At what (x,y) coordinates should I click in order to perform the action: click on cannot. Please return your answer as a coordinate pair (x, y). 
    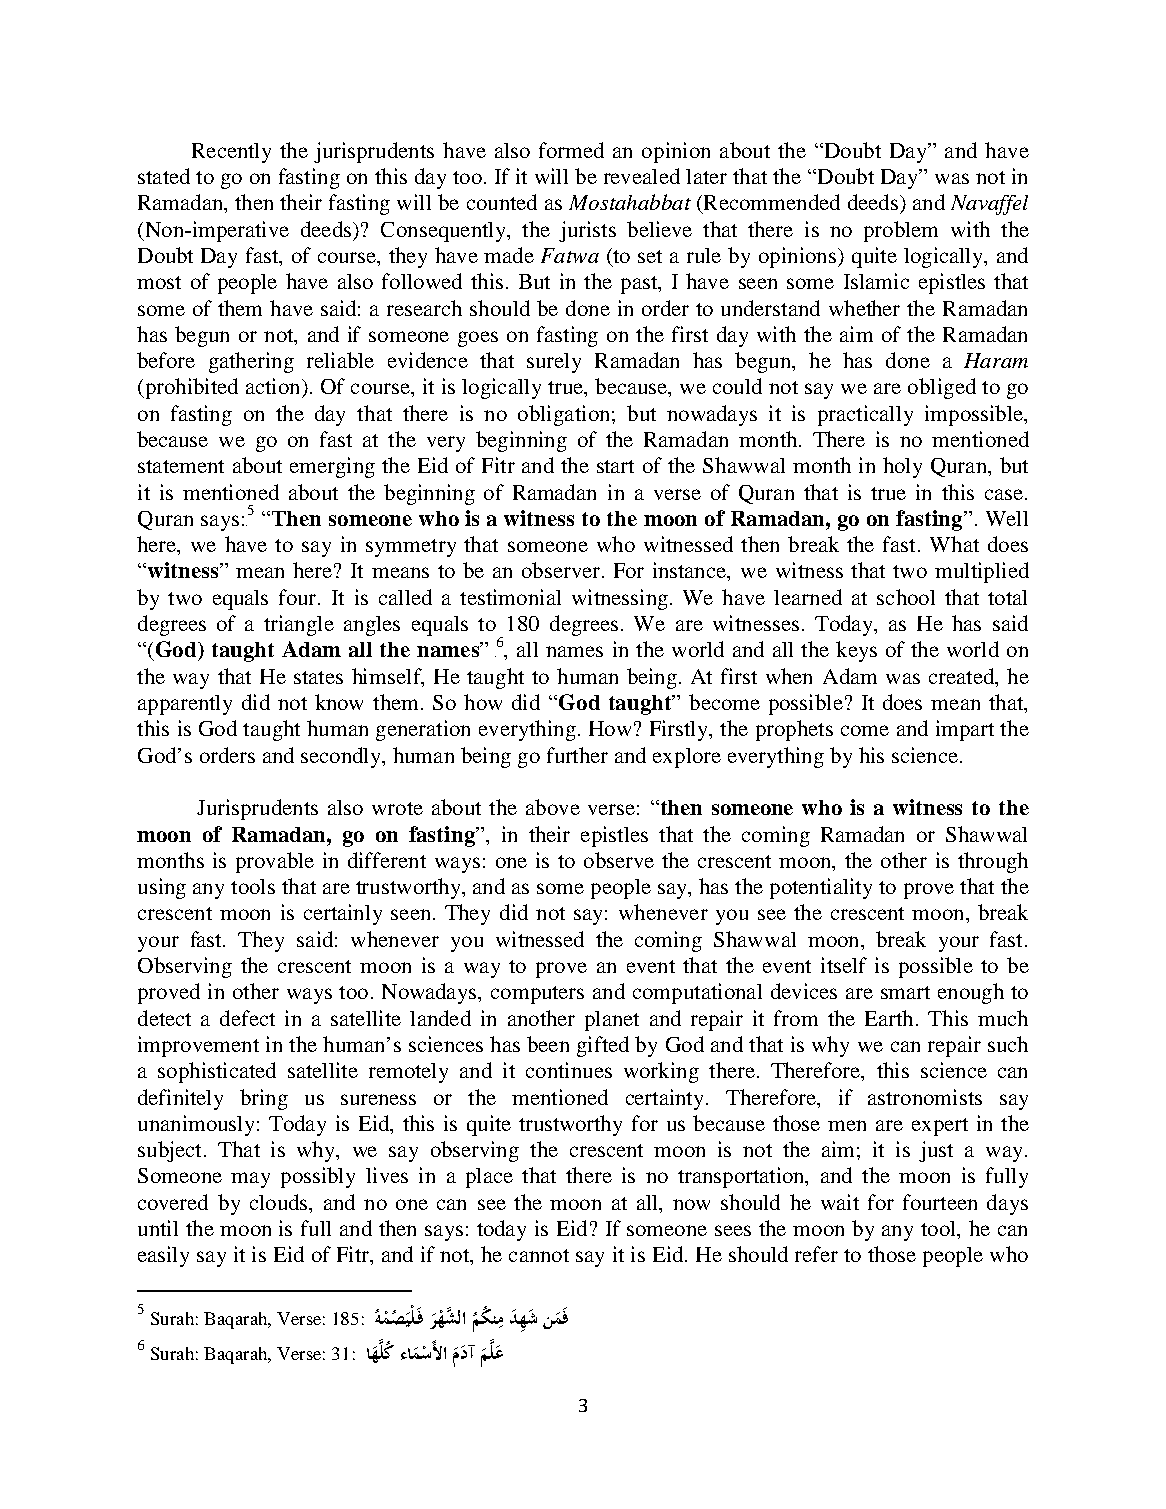
    Looking at the image, I should click on (539, 1255).
